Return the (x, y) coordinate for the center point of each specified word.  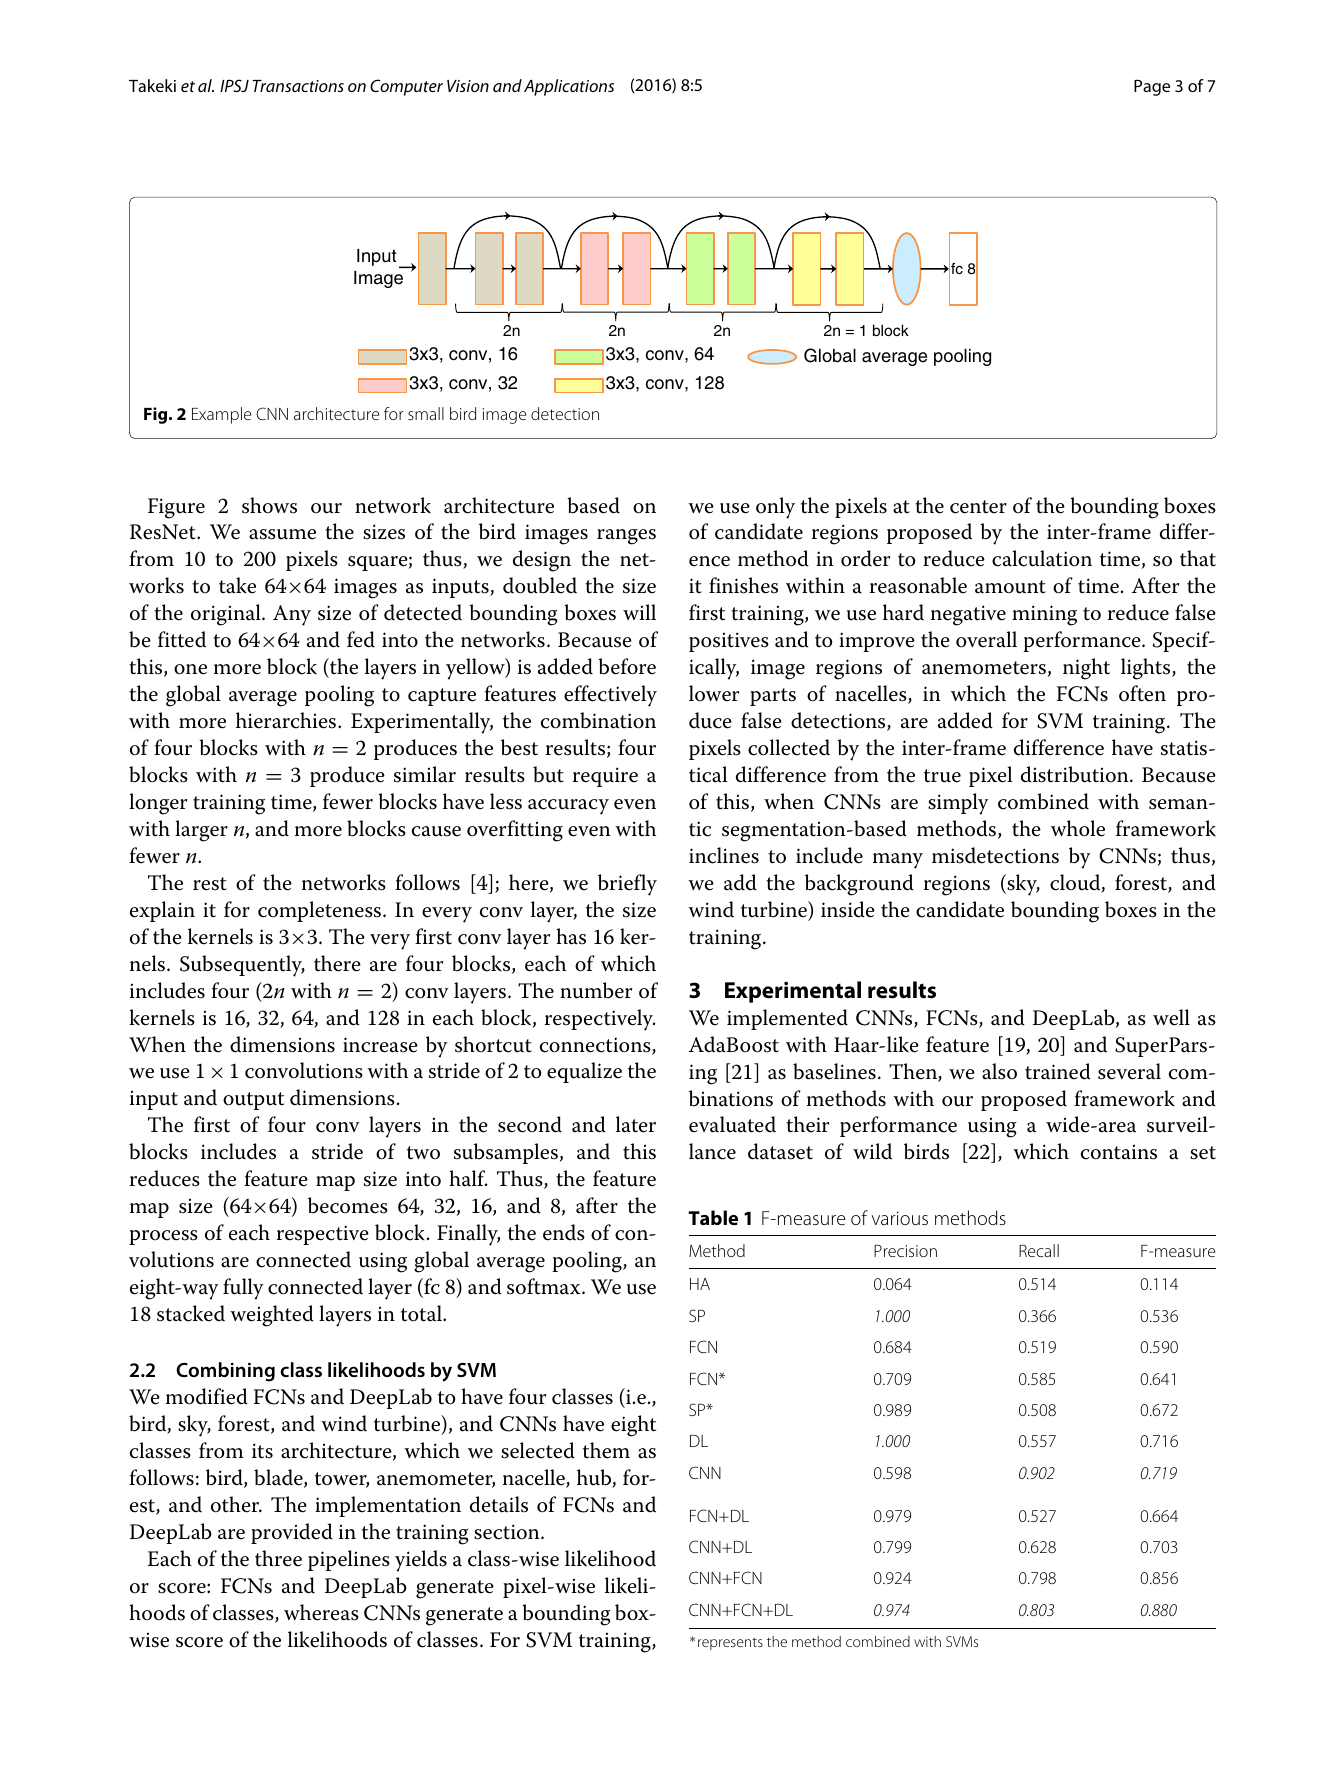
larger (201, 831)
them (606, 1450)
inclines (724, 855)
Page (1152, 87)
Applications (569, 87)
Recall (1039, 1250)
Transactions (298, 86)
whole (1078, 828)
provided (292, 1533)
